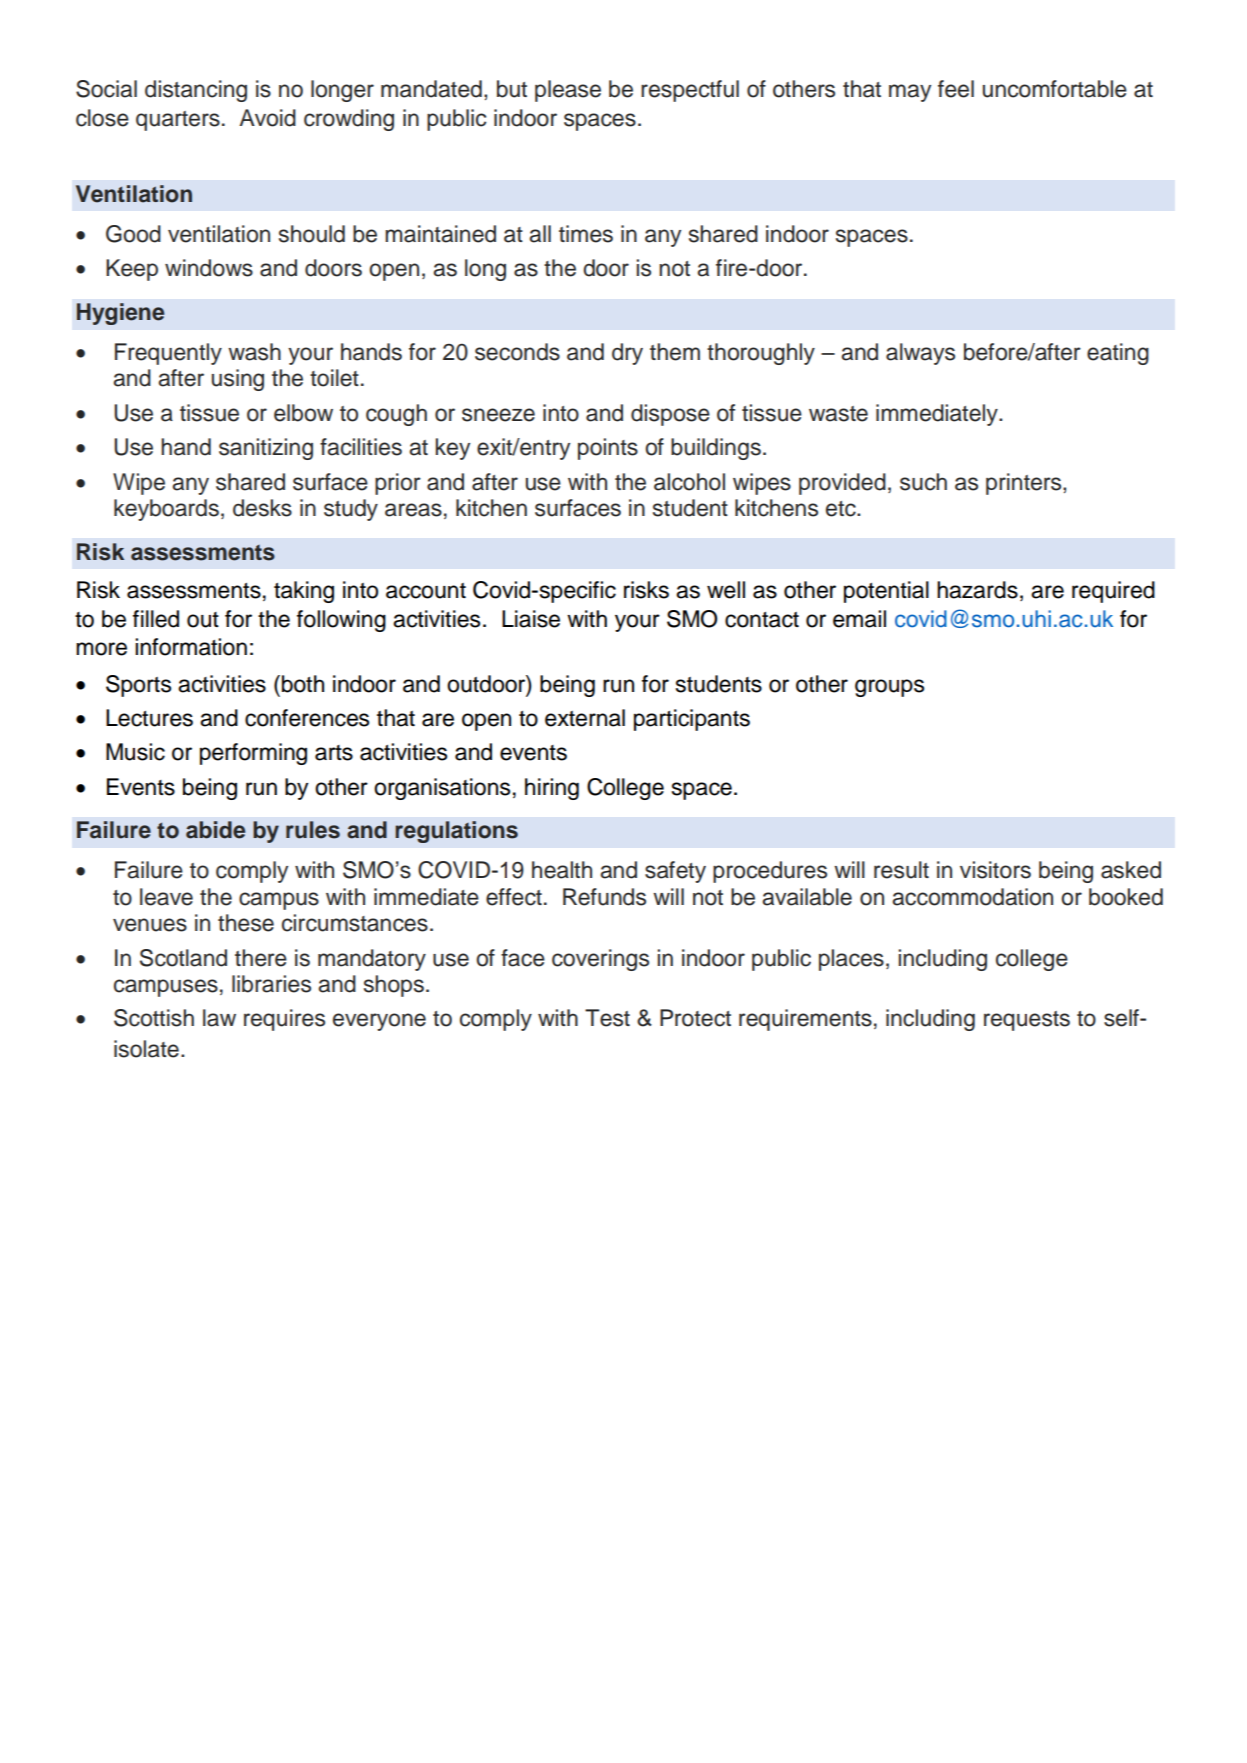  What do you see at coordinates (977, 590) in the document?
I see `hazards` at bounding box center [977, 590].
